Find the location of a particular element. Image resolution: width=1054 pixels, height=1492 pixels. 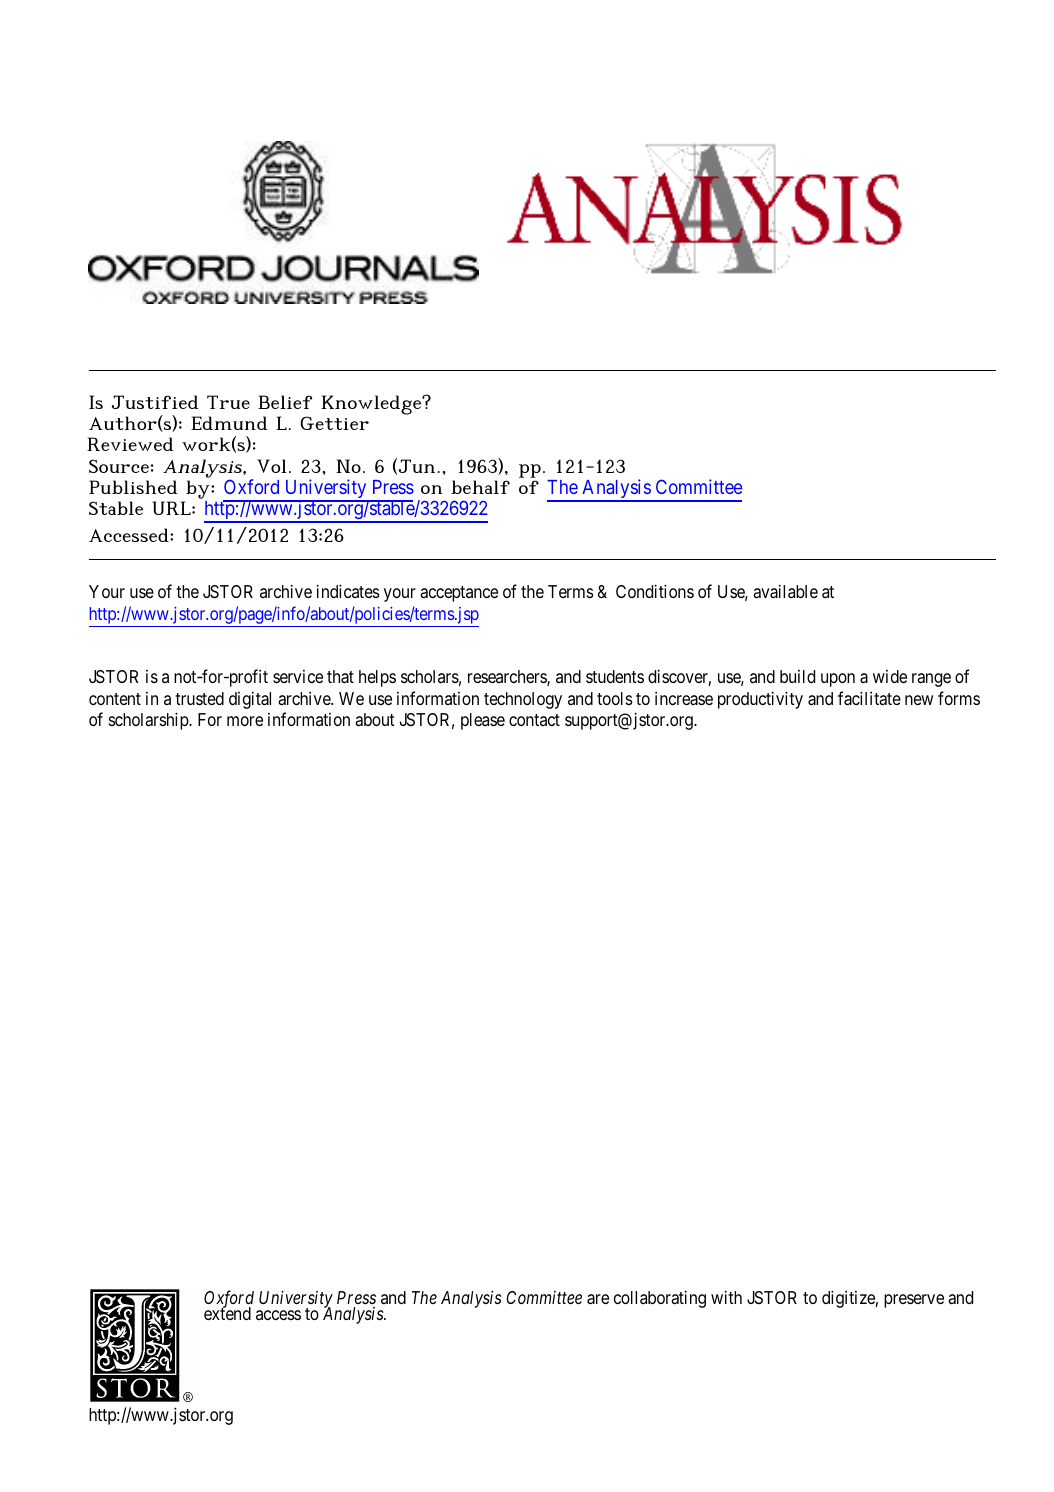

preserve is located at coordinates (914, 1301).
